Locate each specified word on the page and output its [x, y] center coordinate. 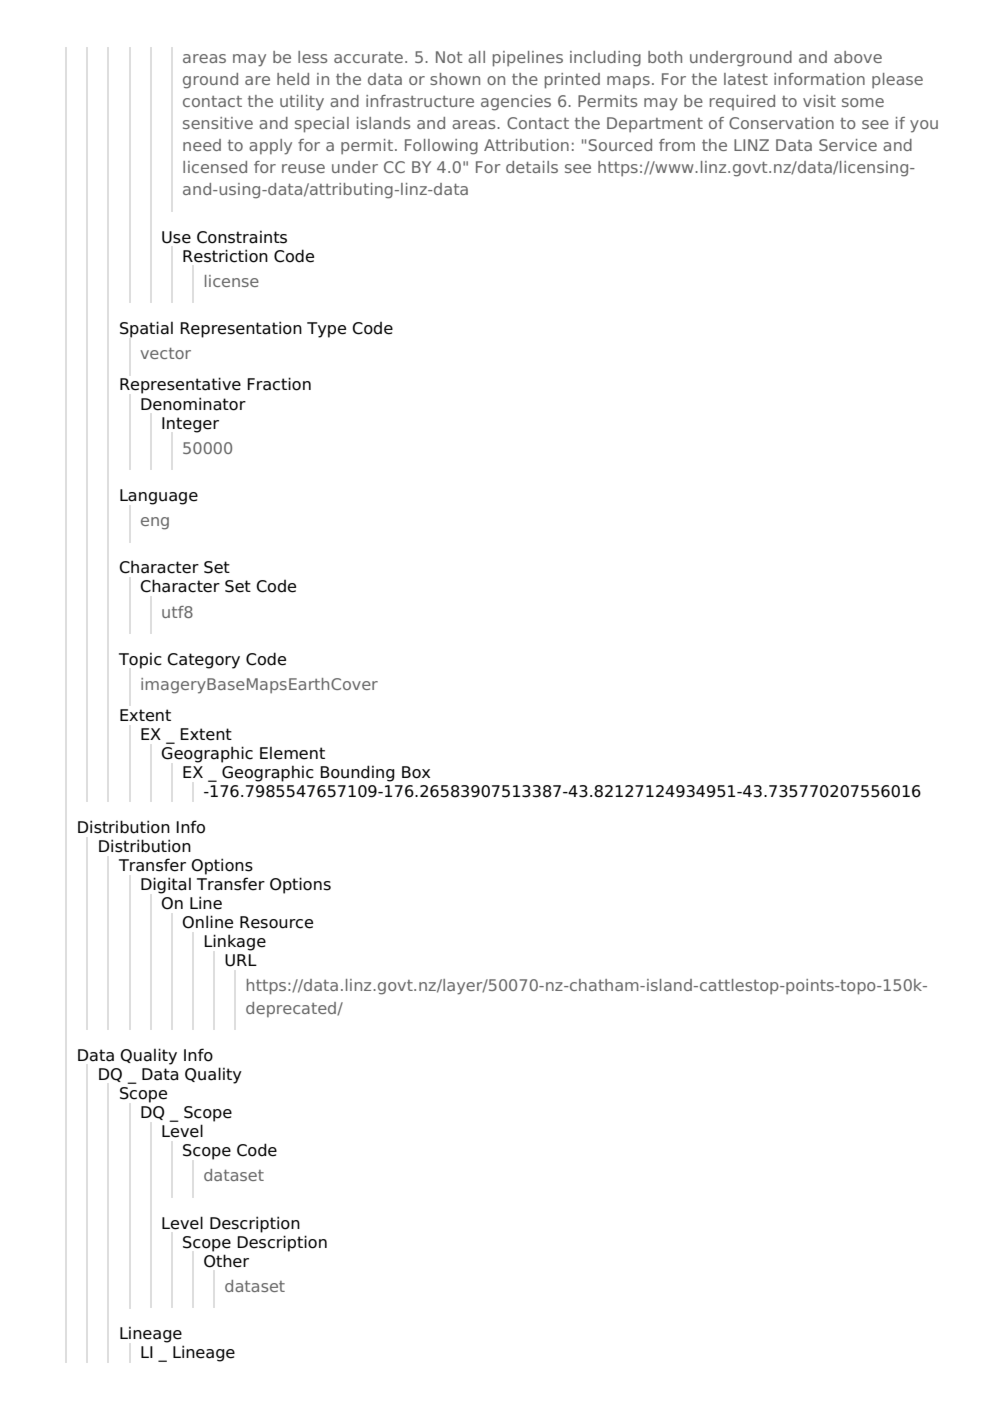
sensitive [218, 123]
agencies [516, 103]
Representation [241, 329]
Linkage [235, 942]
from [677, 145]
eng [155, 523]
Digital [166, 885]
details [532, 167]
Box [416, 772]
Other [226, 1261]
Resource [276, 922]
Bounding [357, 773]
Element [292, 753]
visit [819, 101]
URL [241, 960]
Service [848, 145]
